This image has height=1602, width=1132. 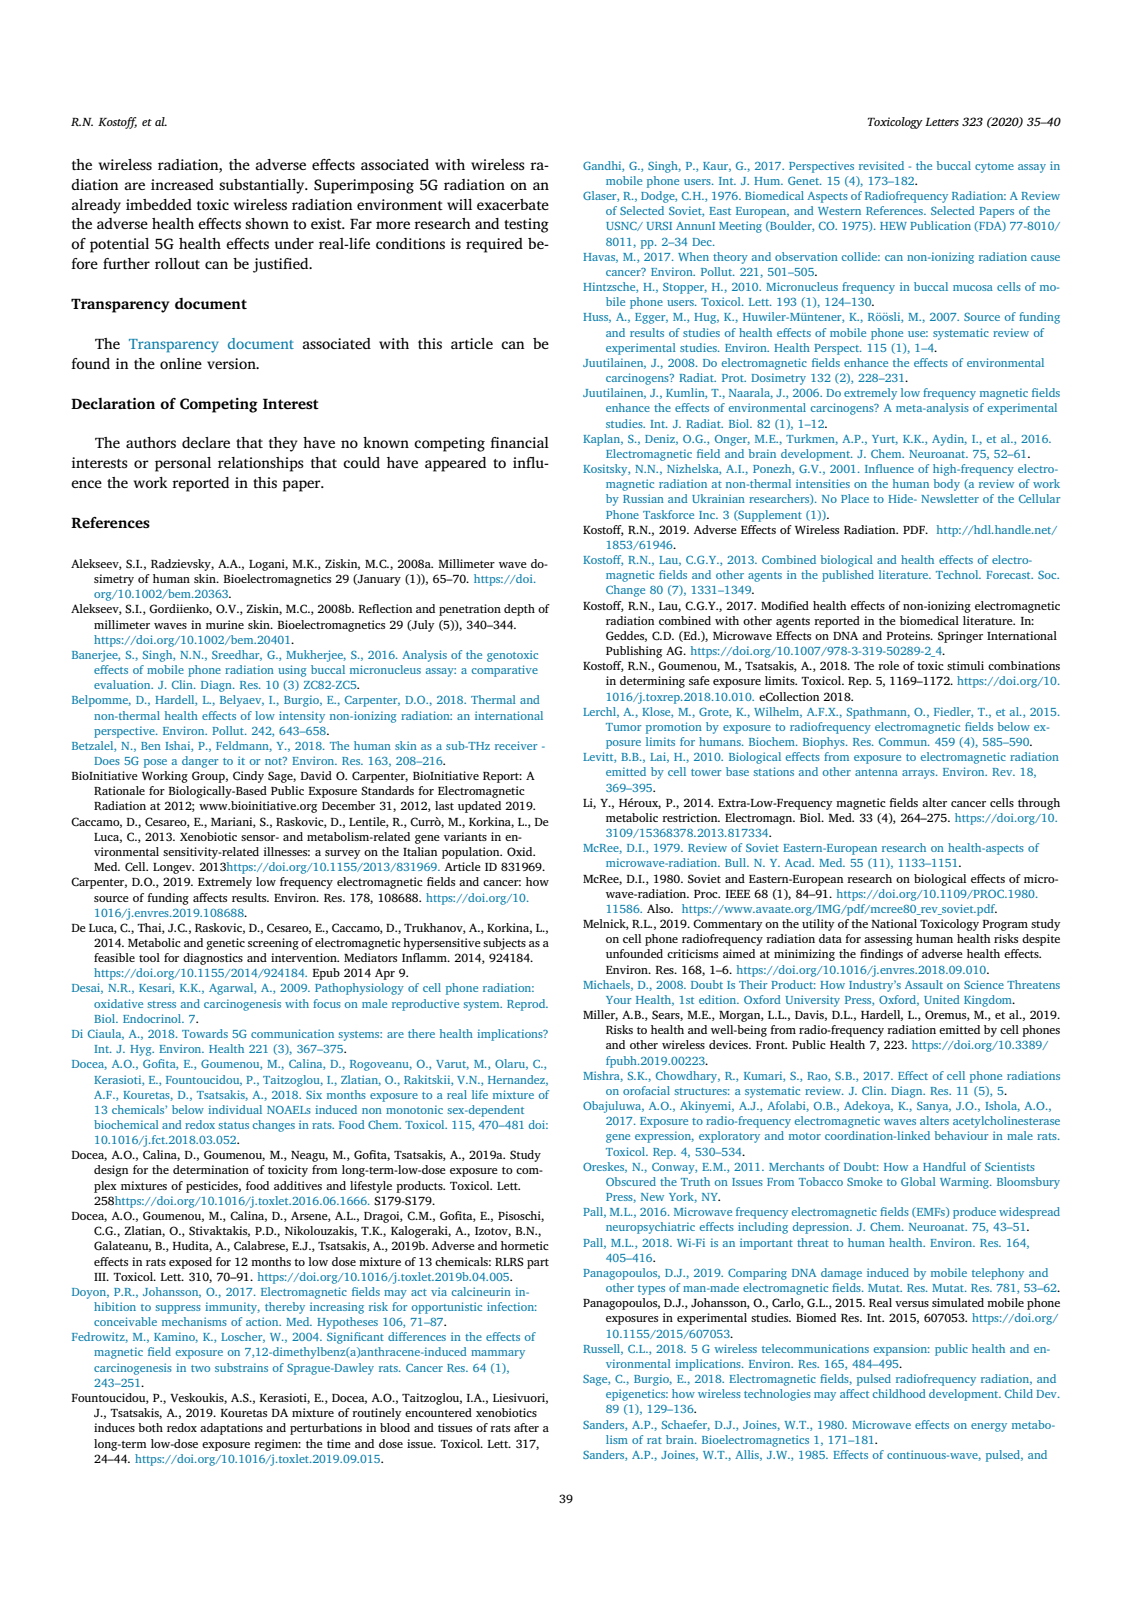 What do you see at coordinates (893, 226) in the image?
I see `HEW` at bounding box center [893, 226].
